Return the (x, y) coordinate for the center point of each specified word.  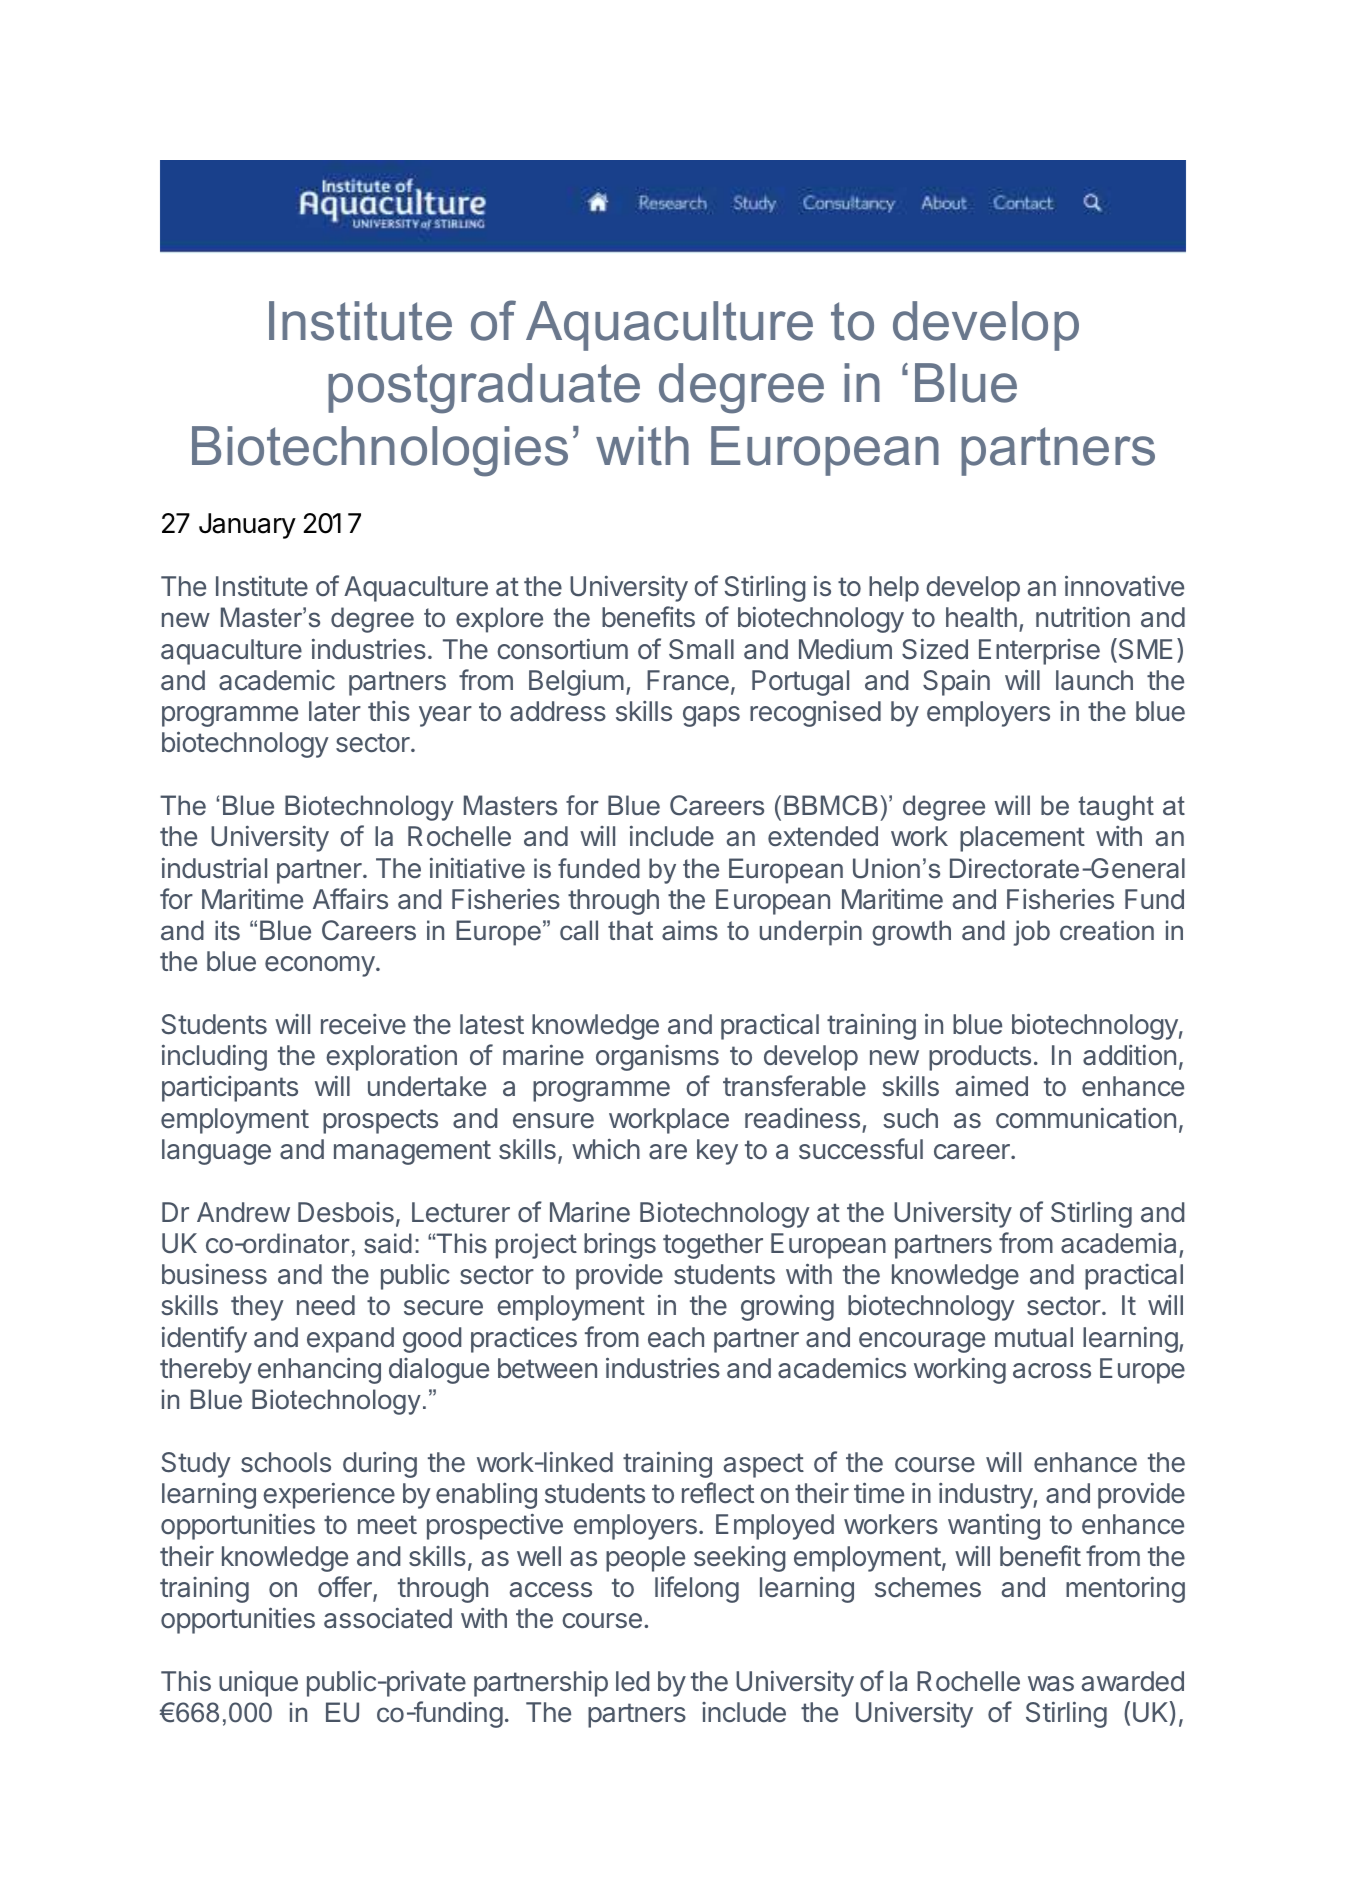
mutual (1034, 1337)
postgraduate (484, 388)
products (980, 1058)
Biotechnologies (380, 451)
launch (1094, 680)
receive (363, 1024)
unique (258, 1684)
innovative (1124, 586)
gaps (711, 716)
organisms (657, 1058)
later (335, 711)
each (676, 1337)
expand (350, 1340)
